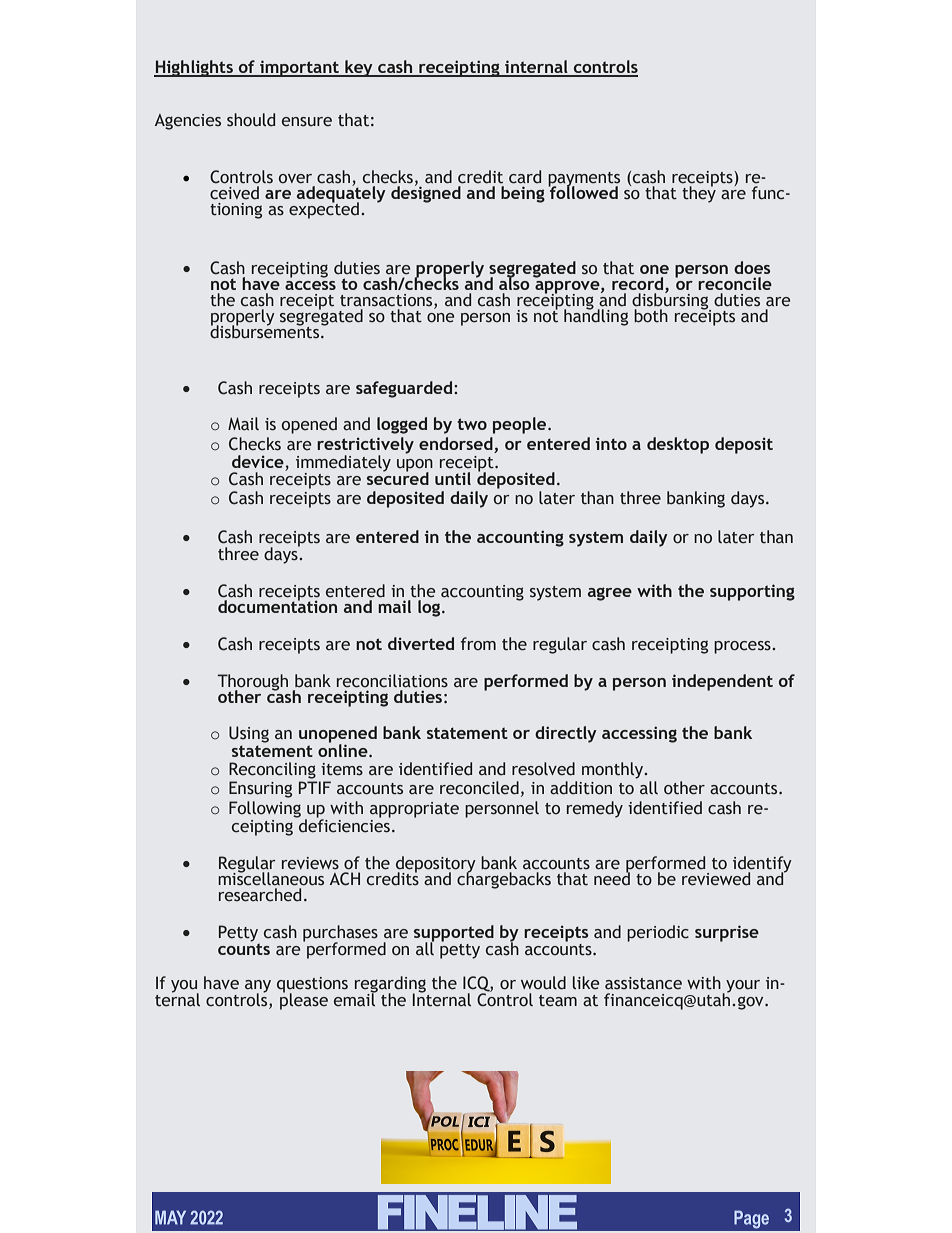 The width and height of the screenshot is (952, 1233). Describe the element at coordinates (454, 934) in the screenshot. I see `supported` at that location.
